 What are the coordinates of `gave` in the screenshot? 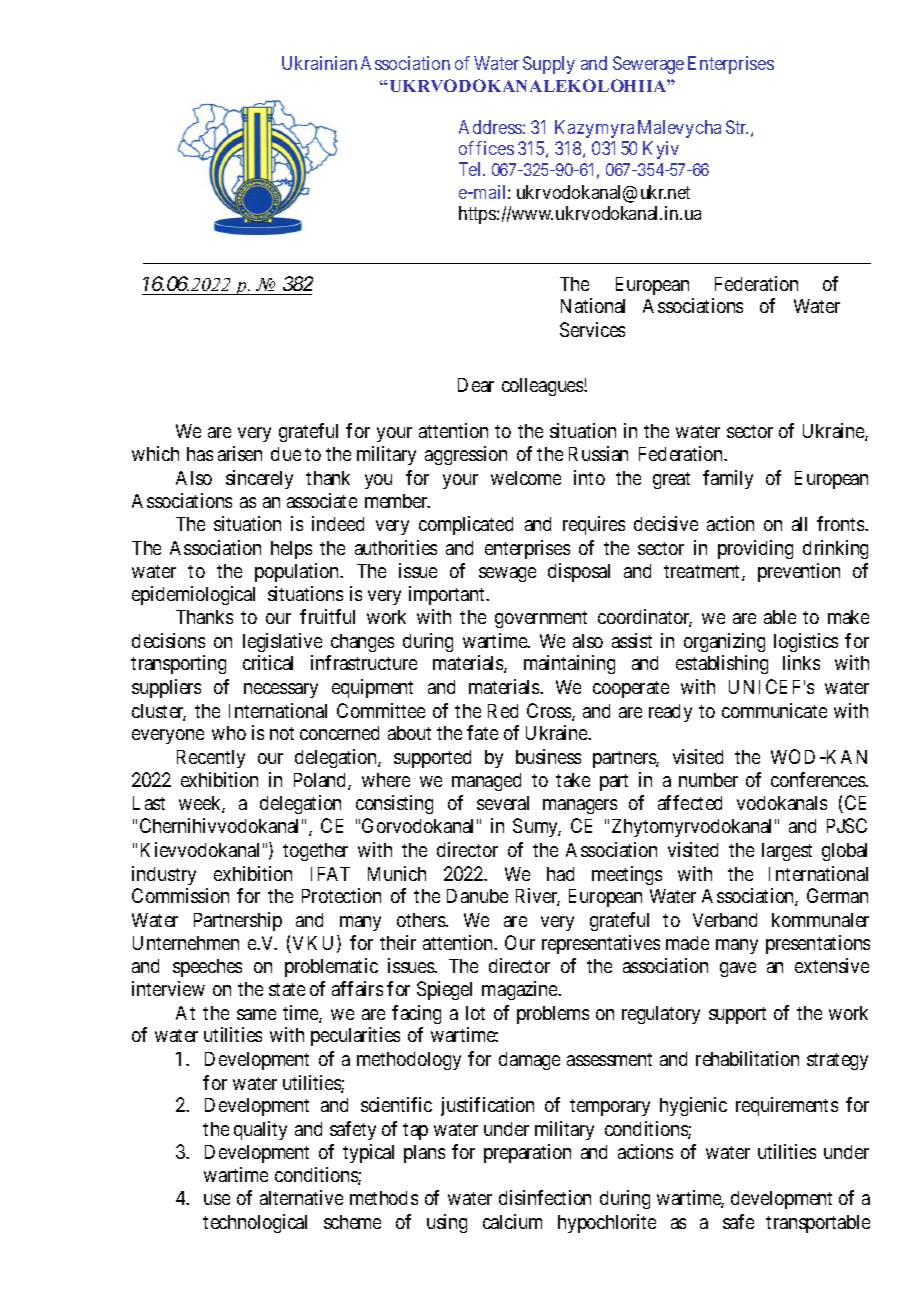 It's located at (738, 969).
